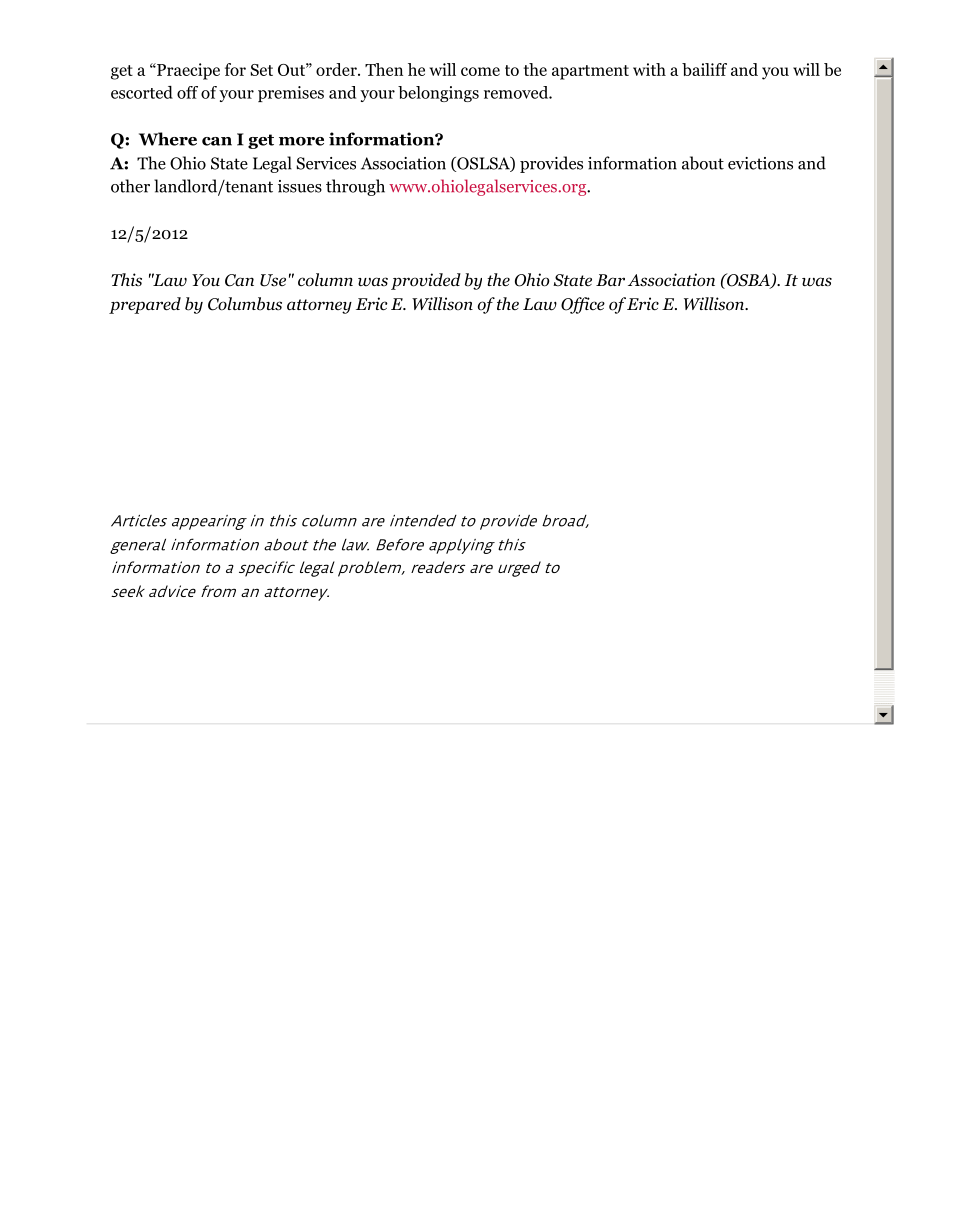 This page has height=1211, width=980. Describe the element at coordinates (261, 70) in the page. I see `Set` at that location.
